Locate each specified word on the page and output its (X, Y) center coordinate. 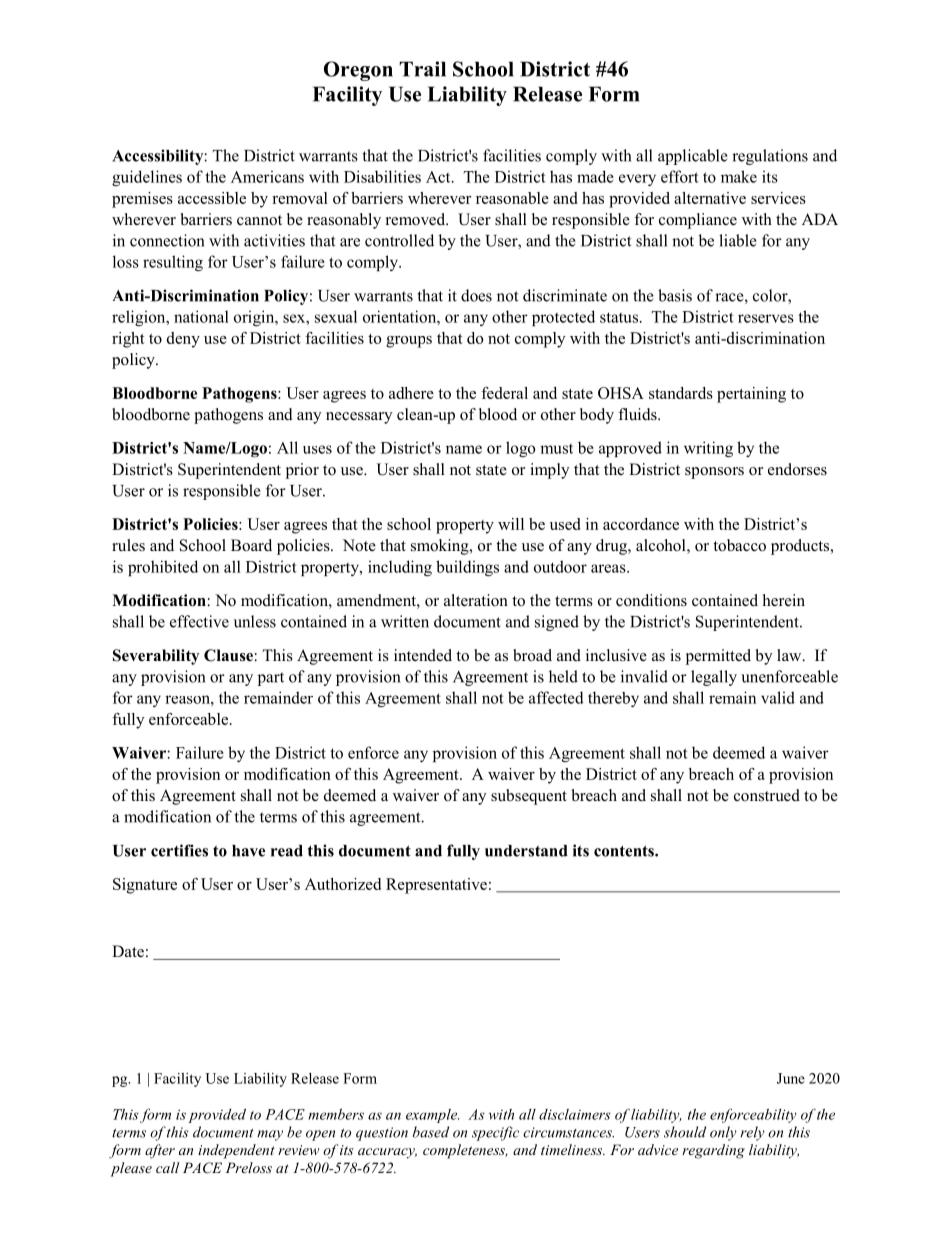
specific (495, 1133)
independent (236, 1151)
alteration (476, 600)
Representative (436, 886)
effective (199, 621)
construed (767, 795)
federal (504, 393)
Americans (267, 176)
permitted (718, 657)
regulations (770, 157)
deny (183, 340)
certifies (179, 850)
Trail (422, 69)
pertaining (751, 395)
